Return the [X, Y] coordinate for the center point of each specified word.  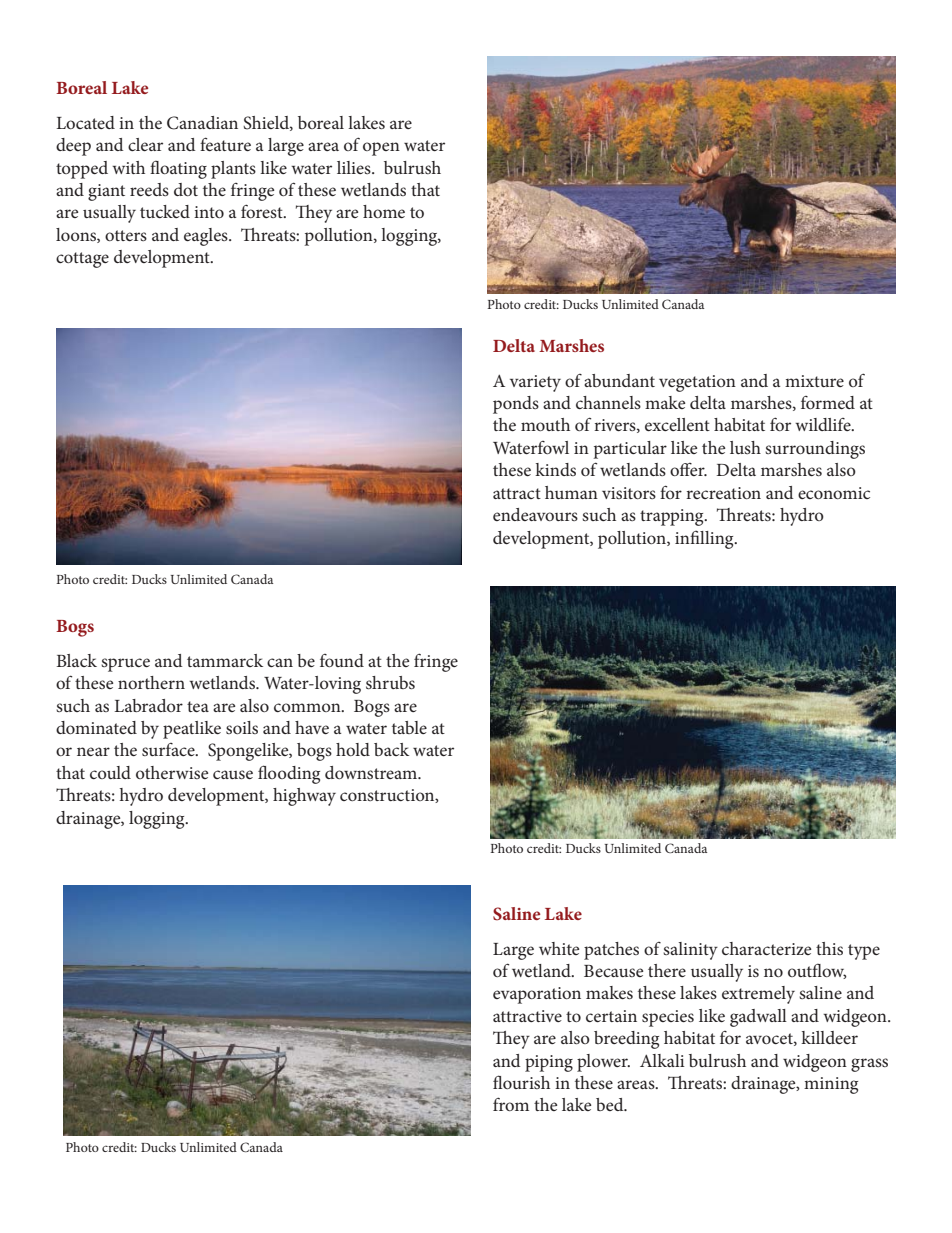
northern [151, 682]
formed [828, 402]
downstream [372, 772]
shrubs [390, 682]
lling [718, 540]
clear [145, 144]
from [511, 1104]
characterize [766, 948]
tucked [165, 211]
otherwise [172, 772]
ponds [516, 405]
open [381, 149]
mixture [814, 381]
